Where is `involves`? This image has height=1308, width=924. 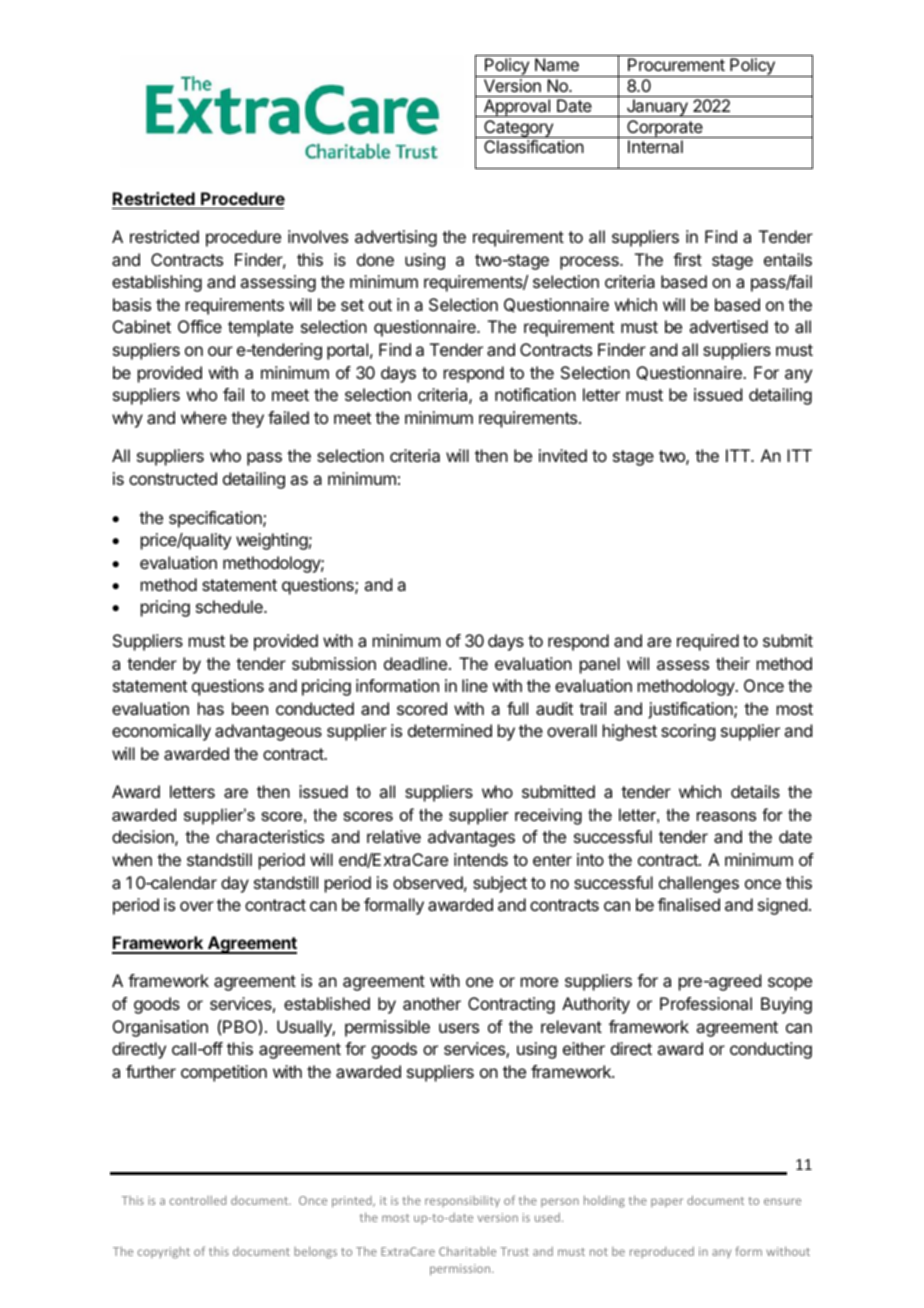
involves is located at coordinates (318, 236).
